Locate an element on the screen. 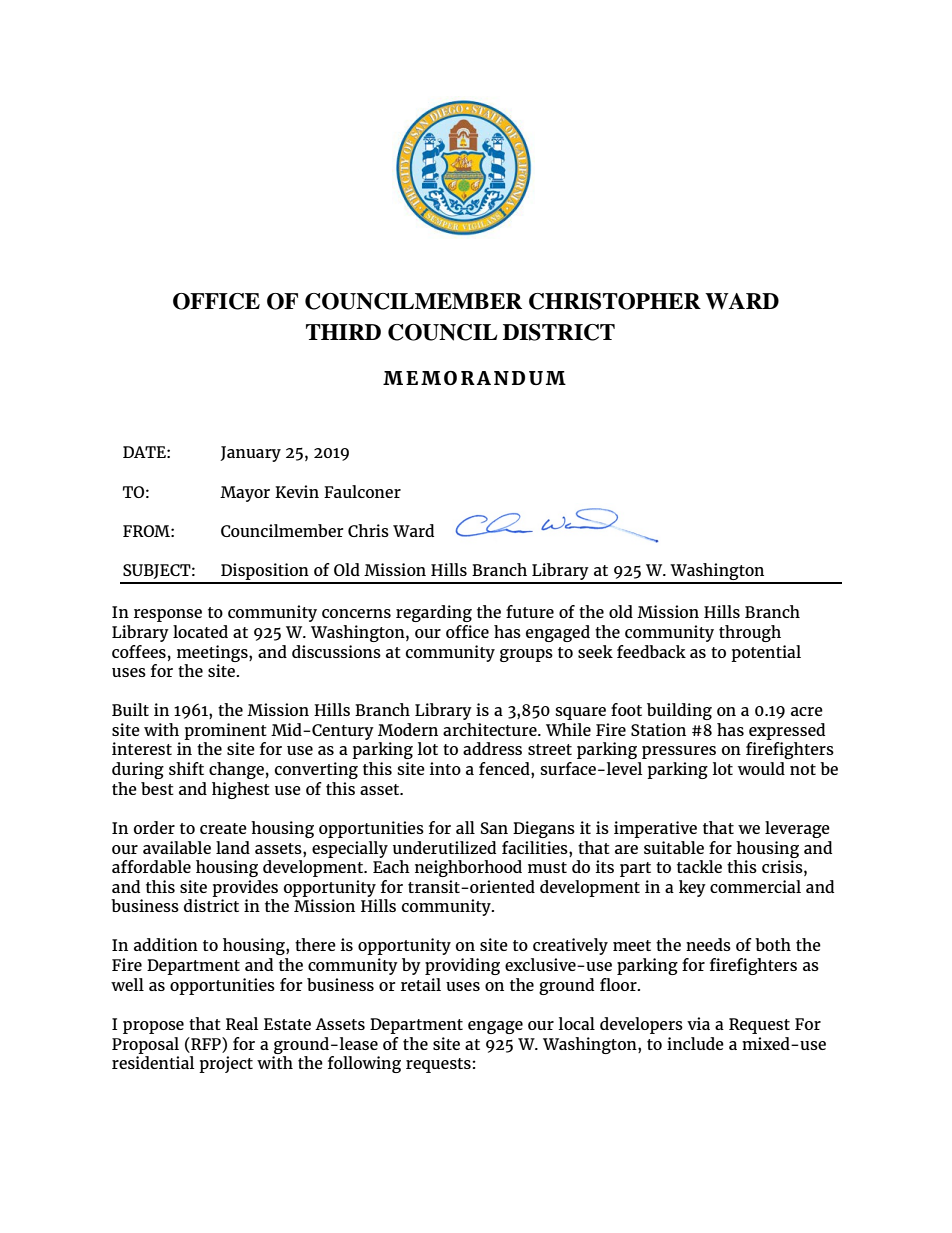 This screenshot has height=1233, width=952. RFP is located at coordinates (206, 1043).
